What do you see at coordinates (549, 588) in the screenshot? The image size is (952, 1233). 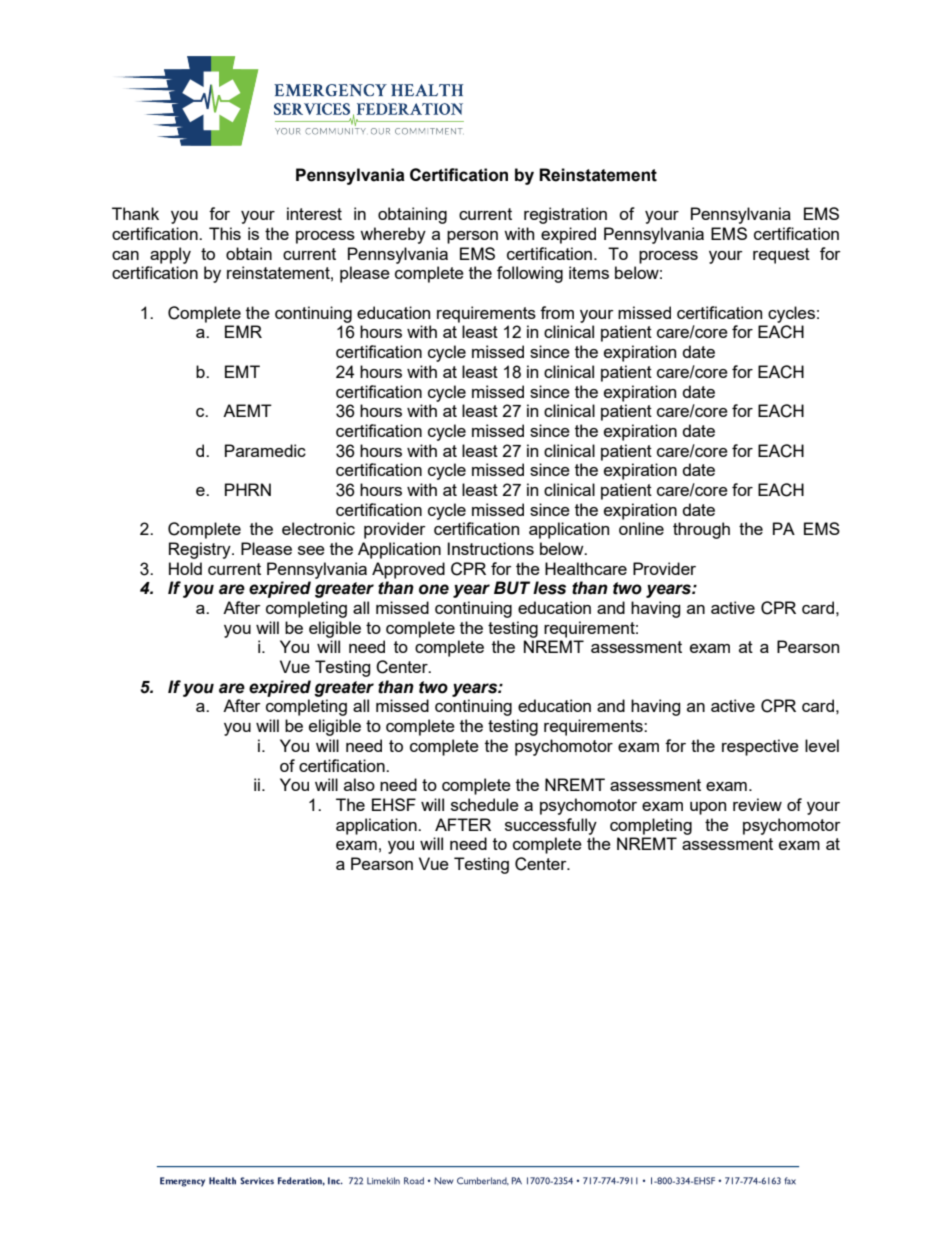 I see `less` at bounding box center [549, 588].
